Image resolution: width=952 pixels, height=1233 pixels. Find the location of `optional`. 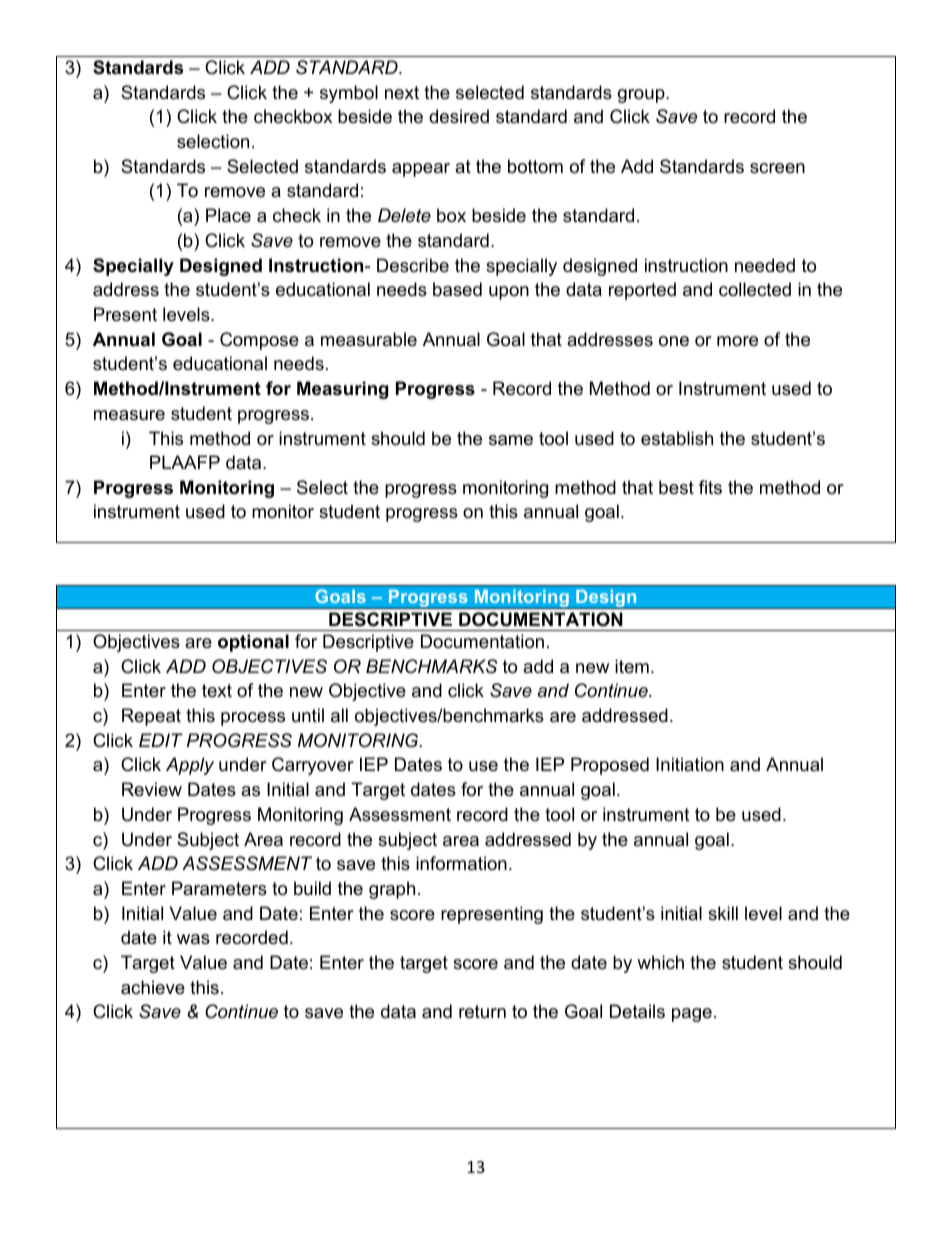

optional is located at coordinates (253, 643).
